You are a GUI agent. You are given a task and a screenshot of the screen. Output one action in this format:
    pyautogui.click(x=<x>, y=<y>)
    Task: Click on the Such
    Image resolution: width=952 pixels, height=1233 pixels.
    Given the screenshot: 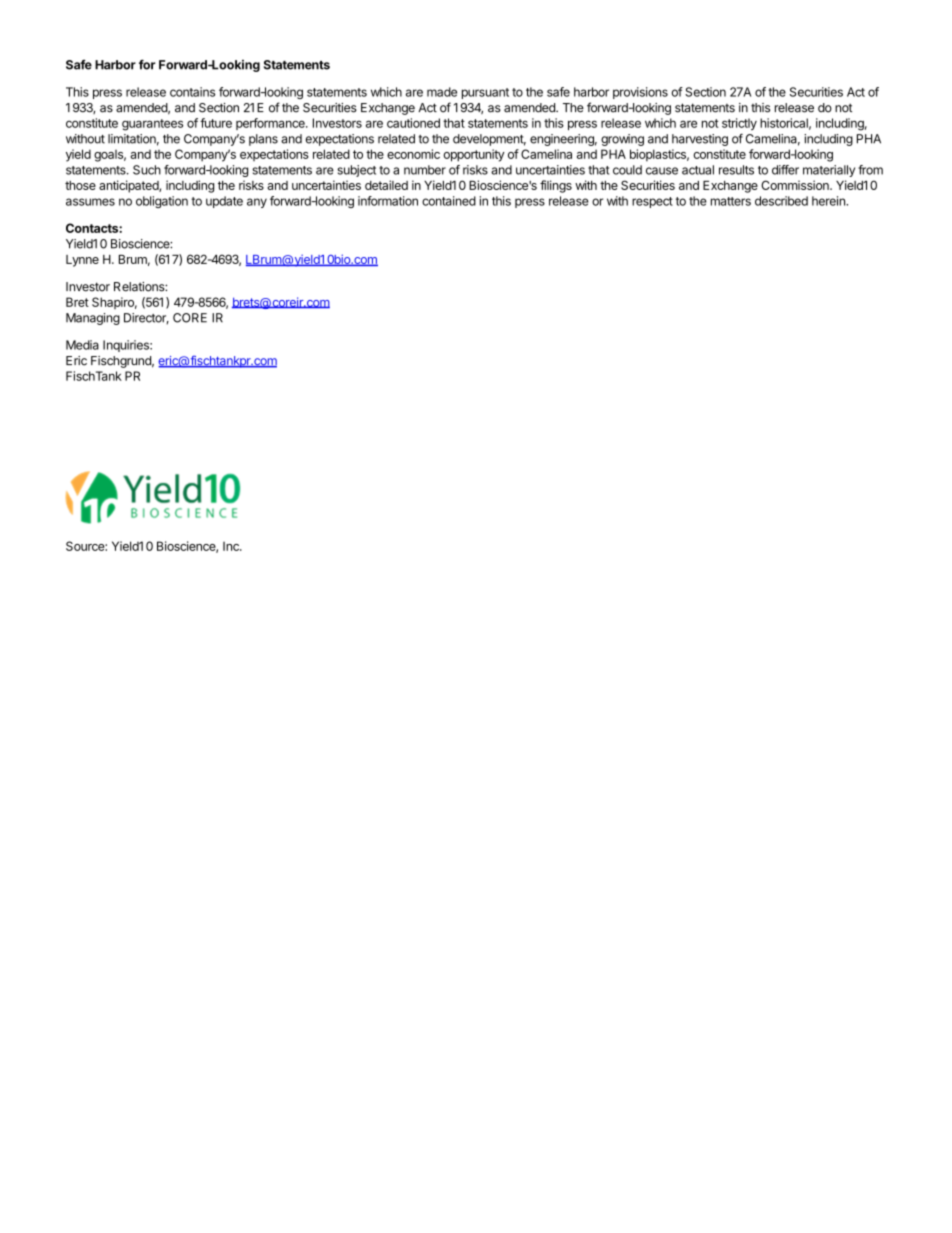 What is the action you would take?
    pyautogui.click(x=147, y=170)
